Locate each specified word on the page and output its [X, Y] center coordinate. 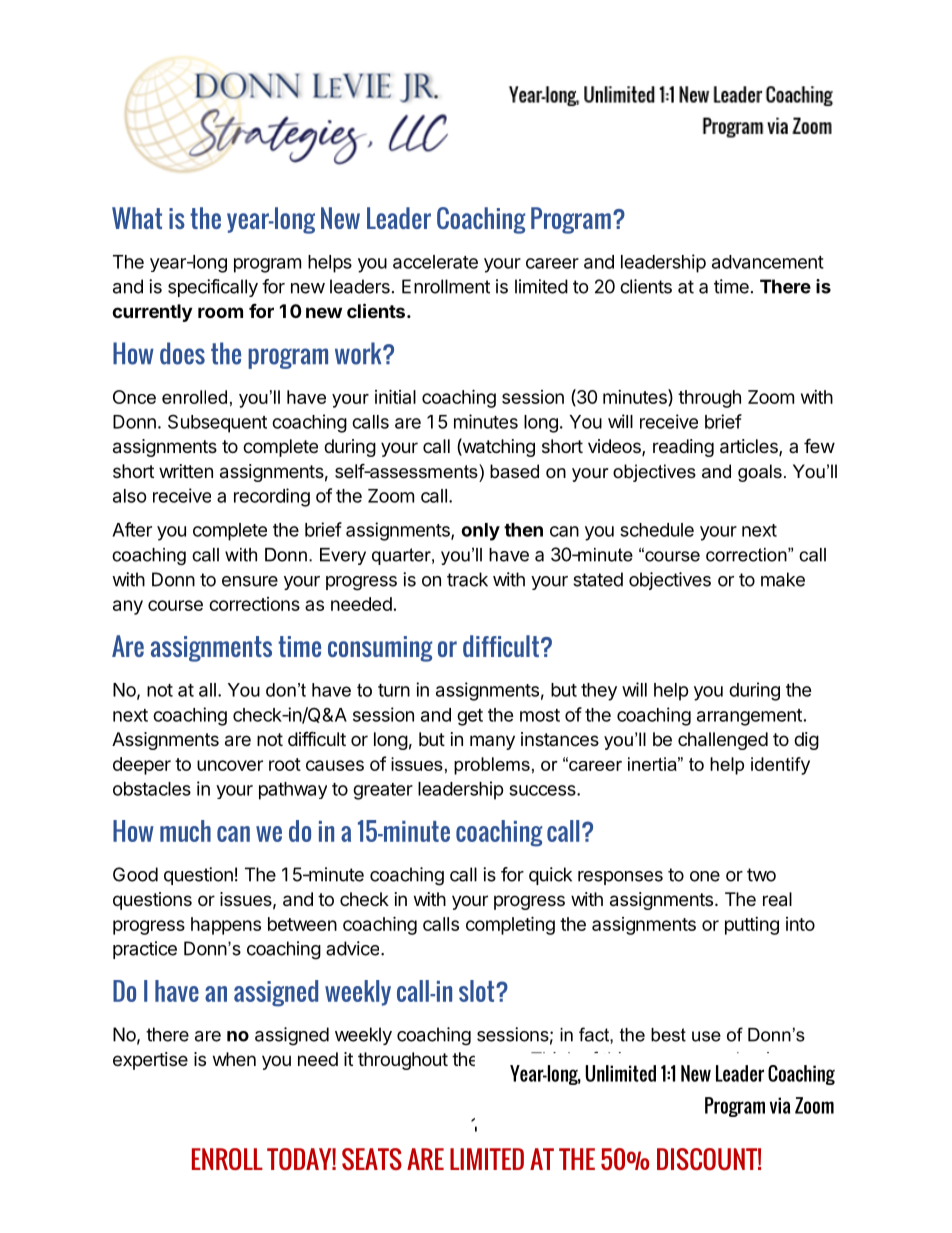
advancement [768, 262]
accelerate [435, 262]
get [470, 717]
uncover [230, 765]
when [234, 1059]
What [137, 218]
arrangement [749, 717]
